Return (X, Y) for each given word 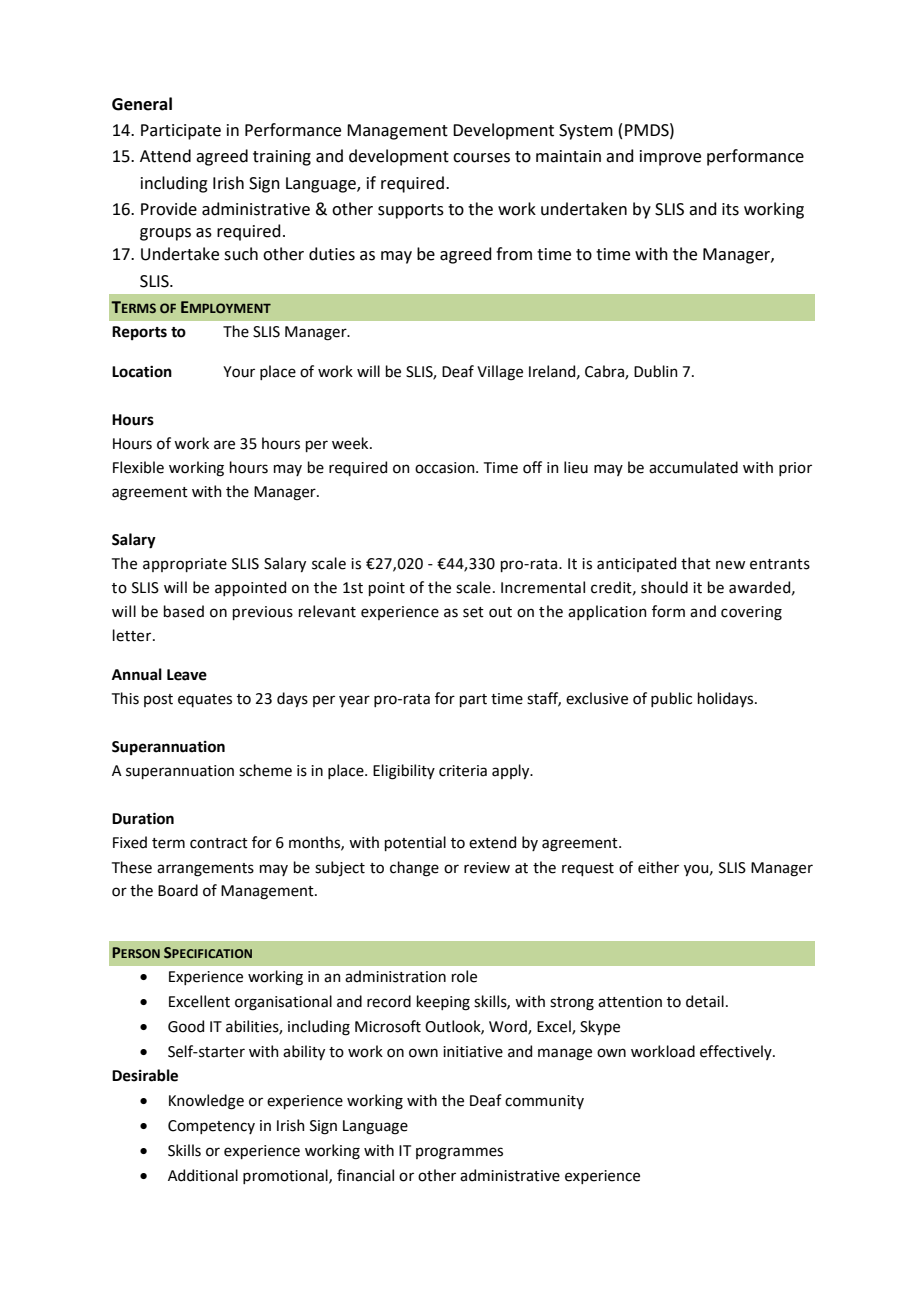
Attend (165, 156)
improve (670, 158)
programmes (459, 1153)
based (184, 611)
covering (751, 613)
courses (481, 158)
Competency (211, 1127)
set (473, 612)
